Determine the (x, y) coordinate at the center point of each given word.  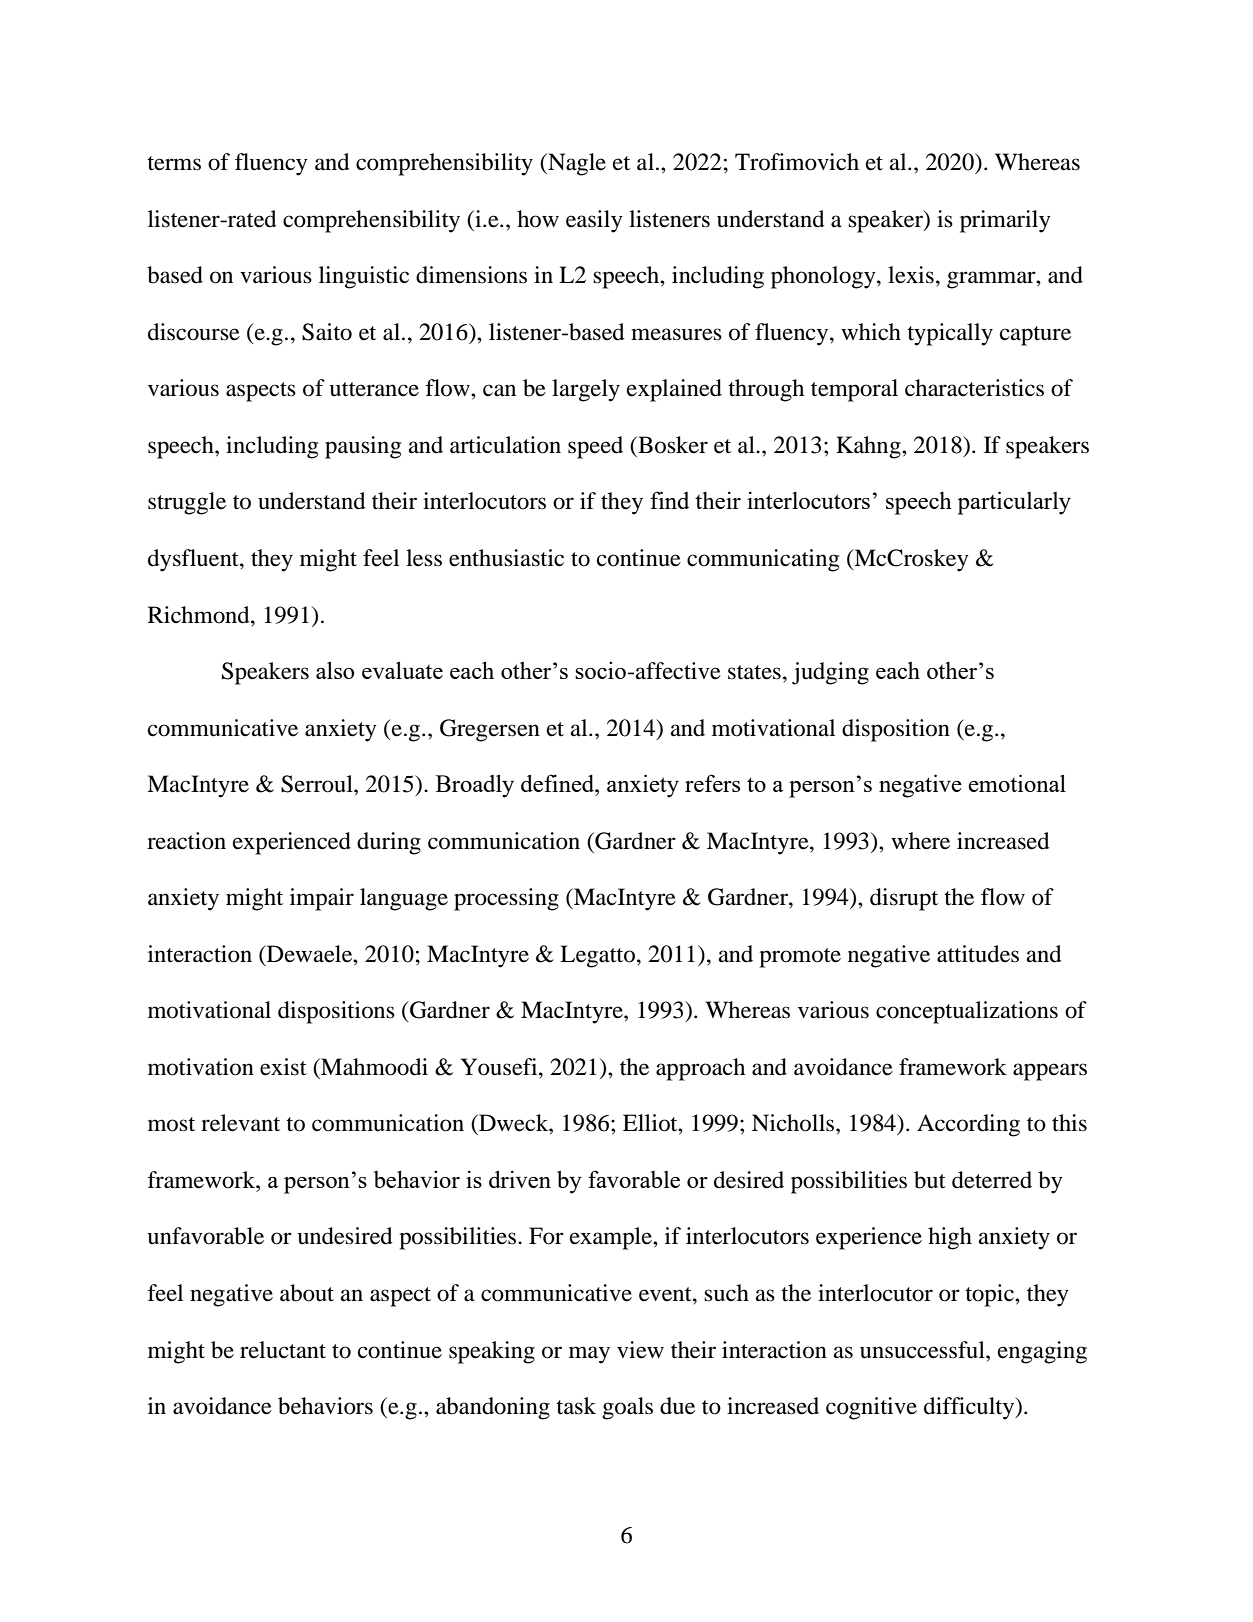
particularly (1014, 503)
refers (712, 783)
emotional (1017, 783)
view (640, 1350)
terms (174, 163)
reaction (186, 841)
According (968, 1125)
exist (283, 1067)
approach (700, 1069)
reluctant (283, 1350)
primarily (1005, 221)
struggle (187, 503)
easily (594, 221)
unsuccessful (923, 1350)
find (669, 500)
